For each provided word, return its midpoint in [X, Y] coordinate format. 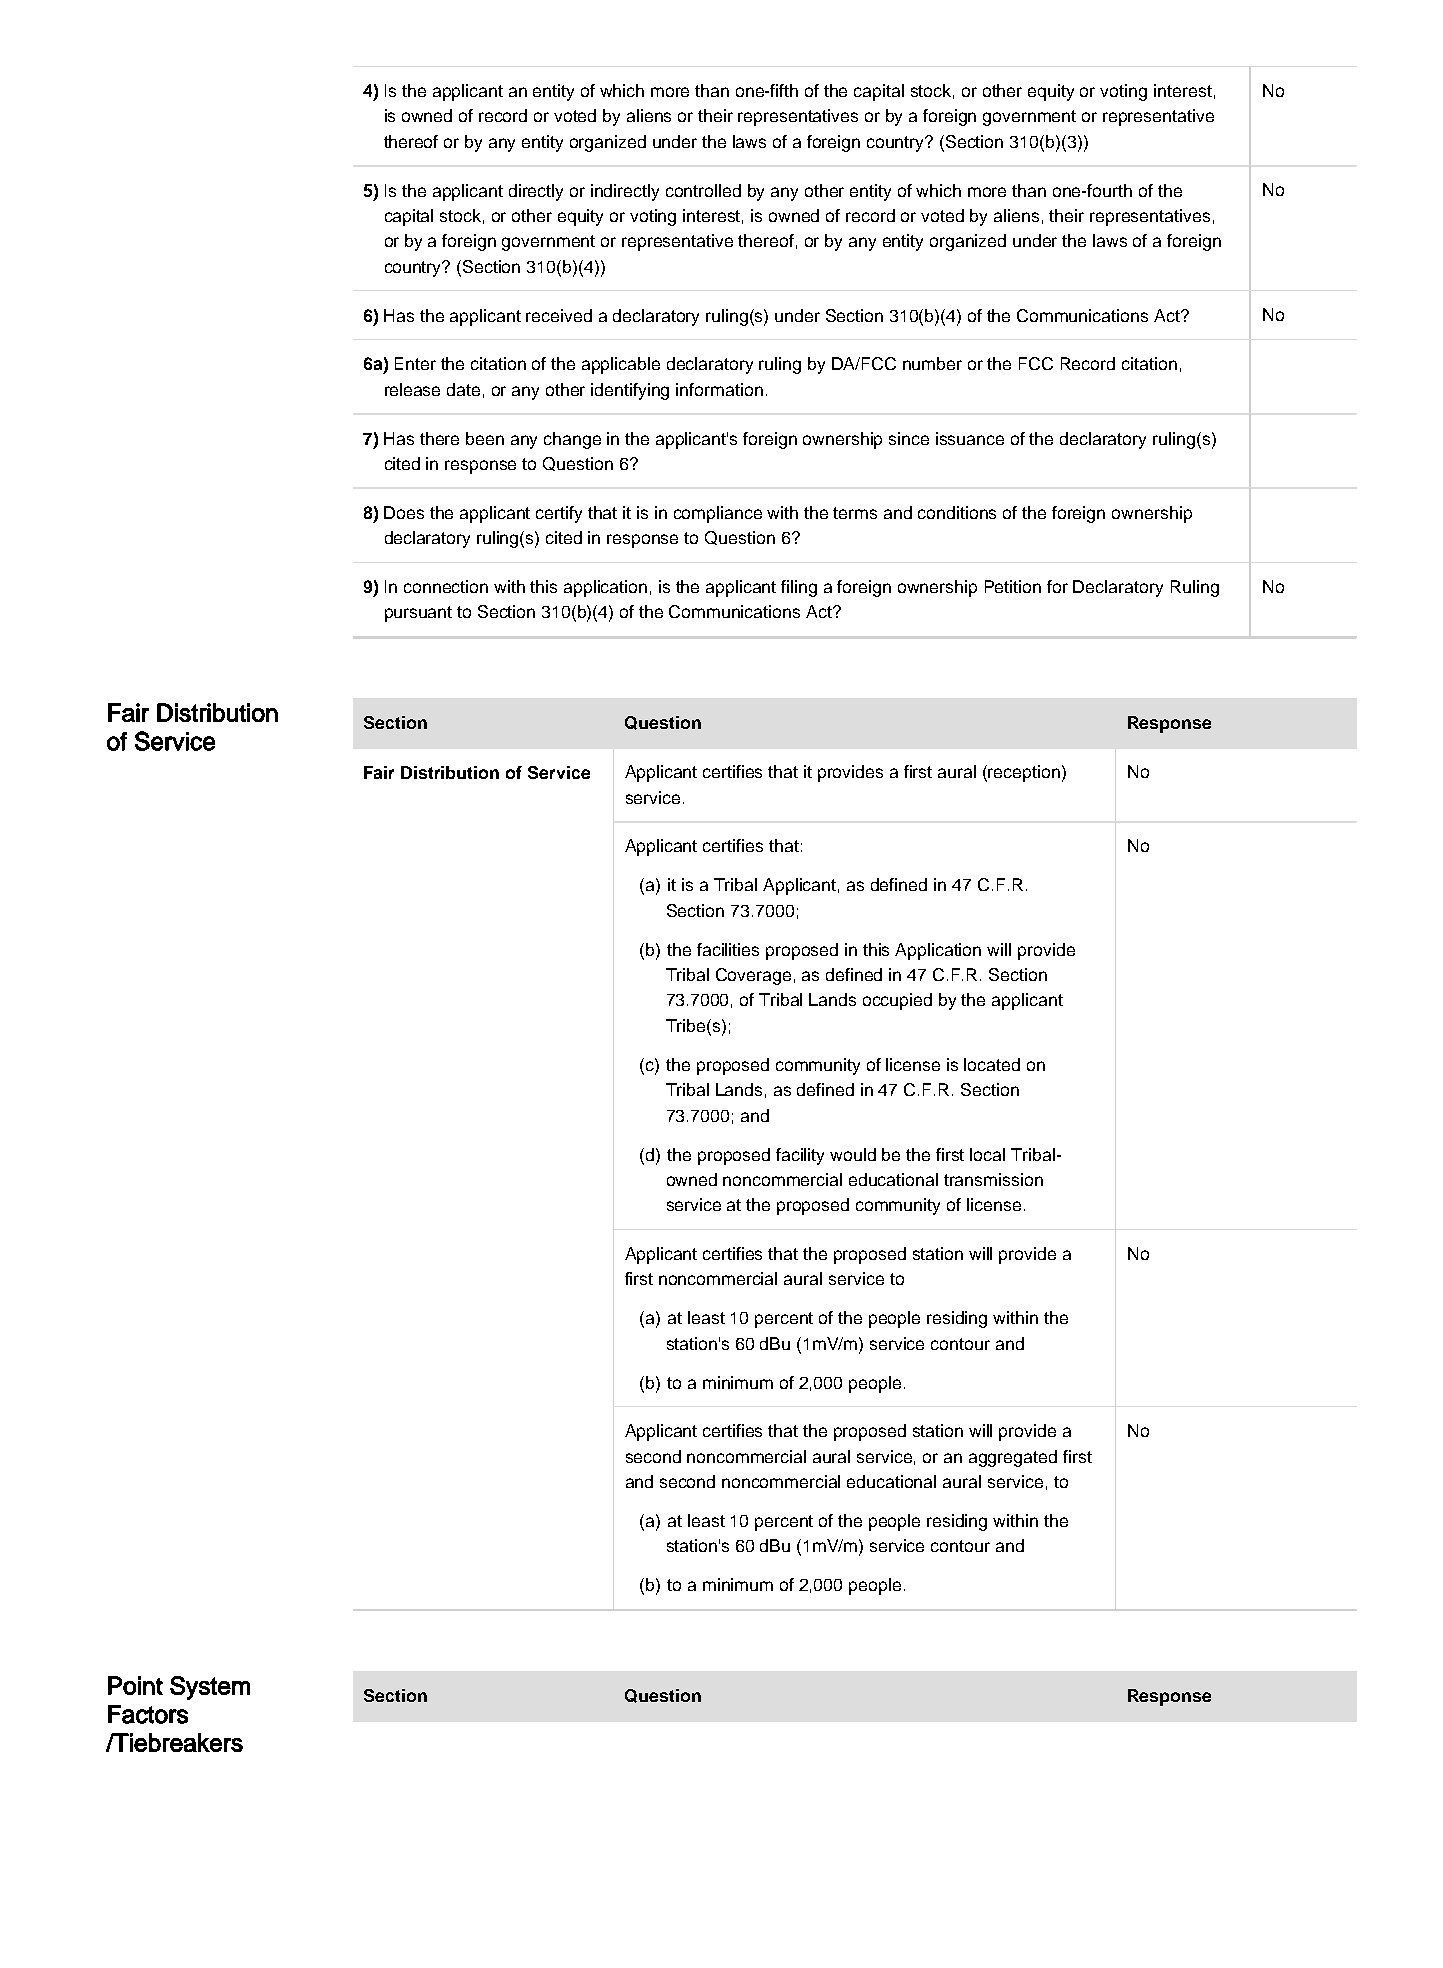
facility [800, 1156]
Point [135, 1685]
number [932, 363]
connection [446, 586]
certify [559, 514]
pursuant [418, 614]
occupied [897, 1001]
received [559, 315]
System [210, 1688]
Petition [1013, 586]
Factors [148, 1714]
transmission [993, 1179]
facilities [728, 949]
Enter [415, 363]
